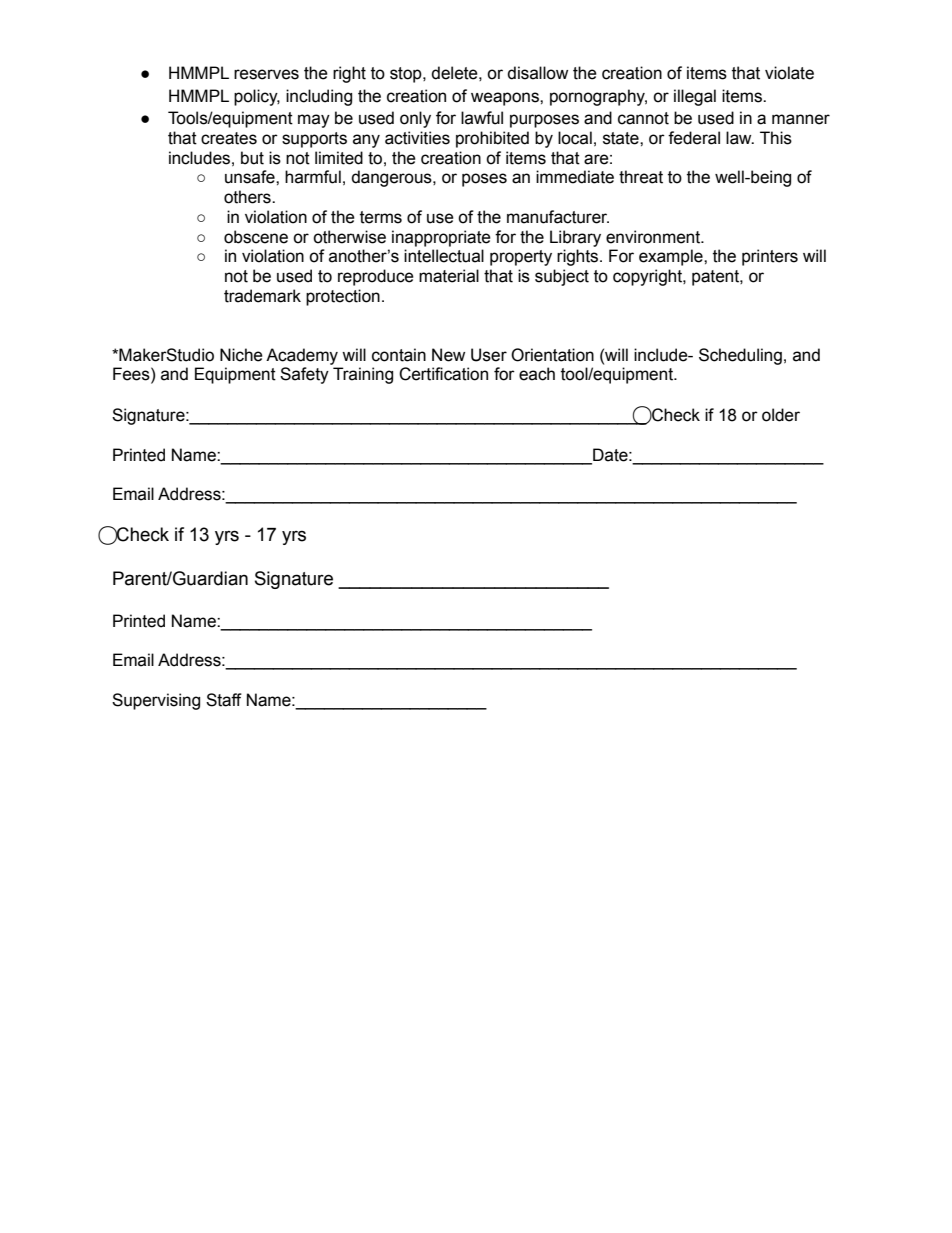 This document has height=1233, width=952. What do you see at coordinates (506, 99) in the document?
I see `weapons` at bounding box center [506, 99].
